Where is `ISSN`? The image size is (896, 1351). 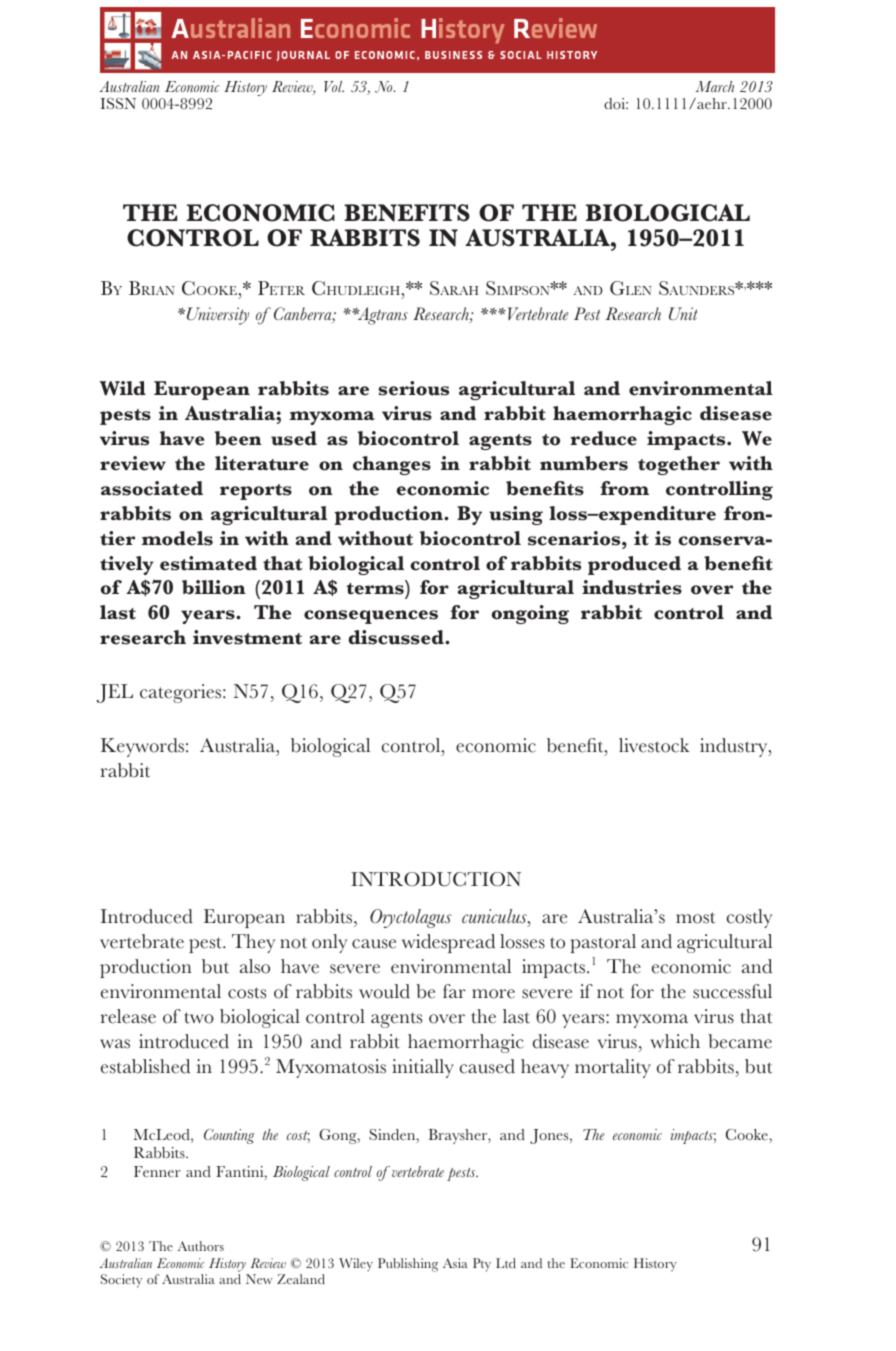 ISSN is located at coordinates (118, 103).
